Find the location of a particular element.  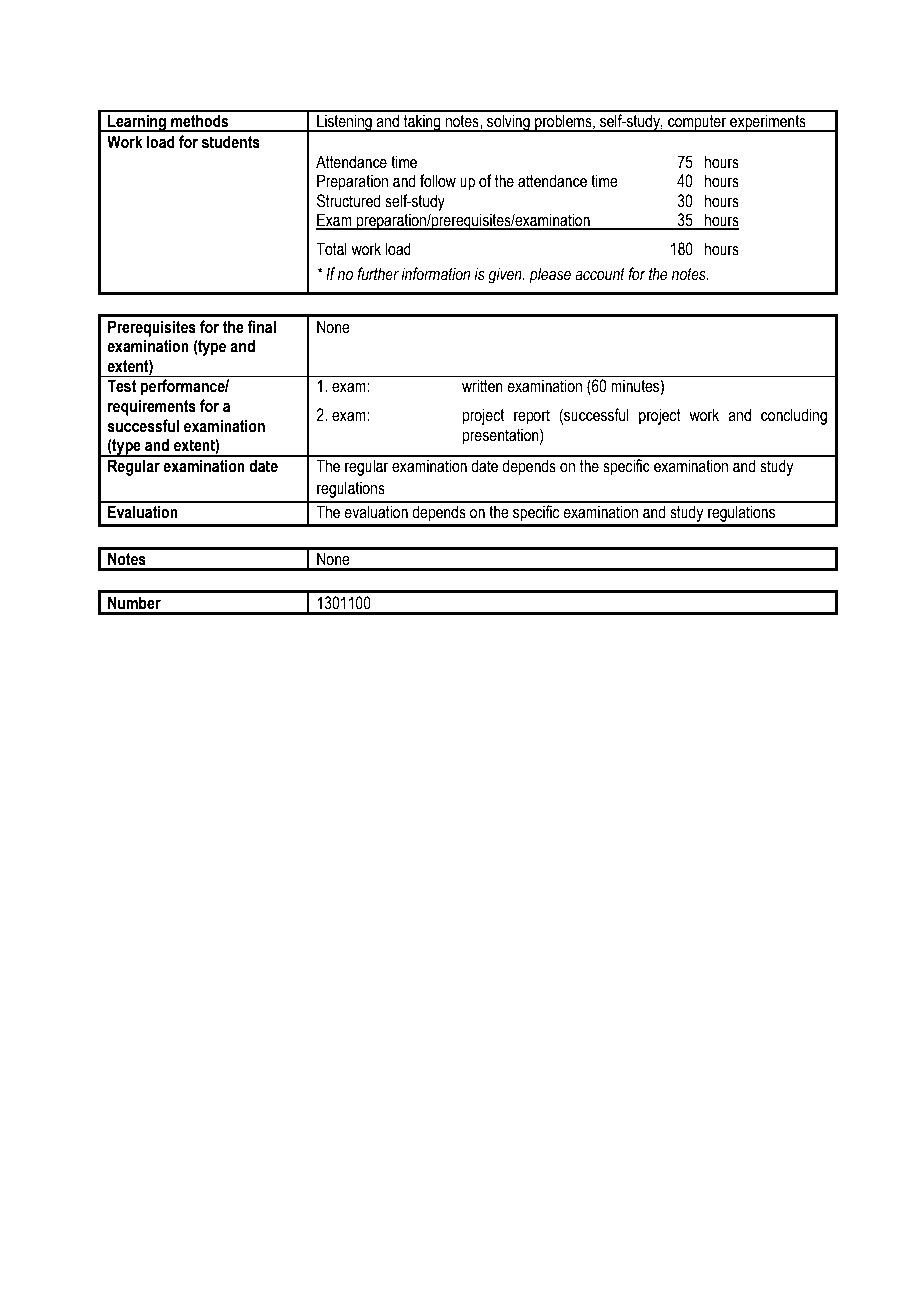

report is located at coordinates (532, 417).
